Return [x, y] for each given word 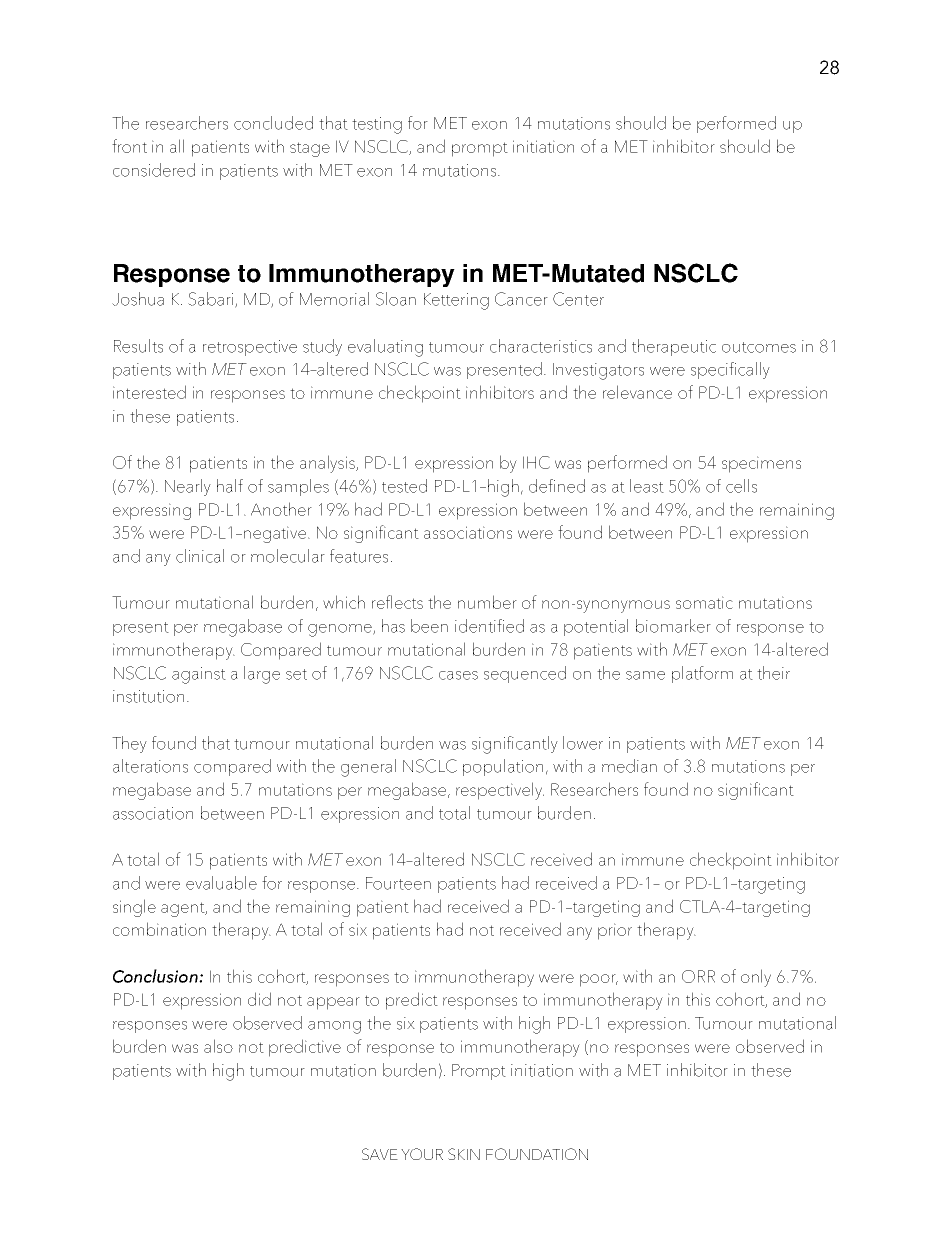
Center [578, 299]
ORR [698, 976]
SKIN [464, 1154]
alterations [150, 766]
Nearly [188, 487]
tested [404, 486]
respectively [500, 791]
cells [741, 486]
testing [377, 125]
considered [154, 170]
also [218, 1046]
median [629, 766]
